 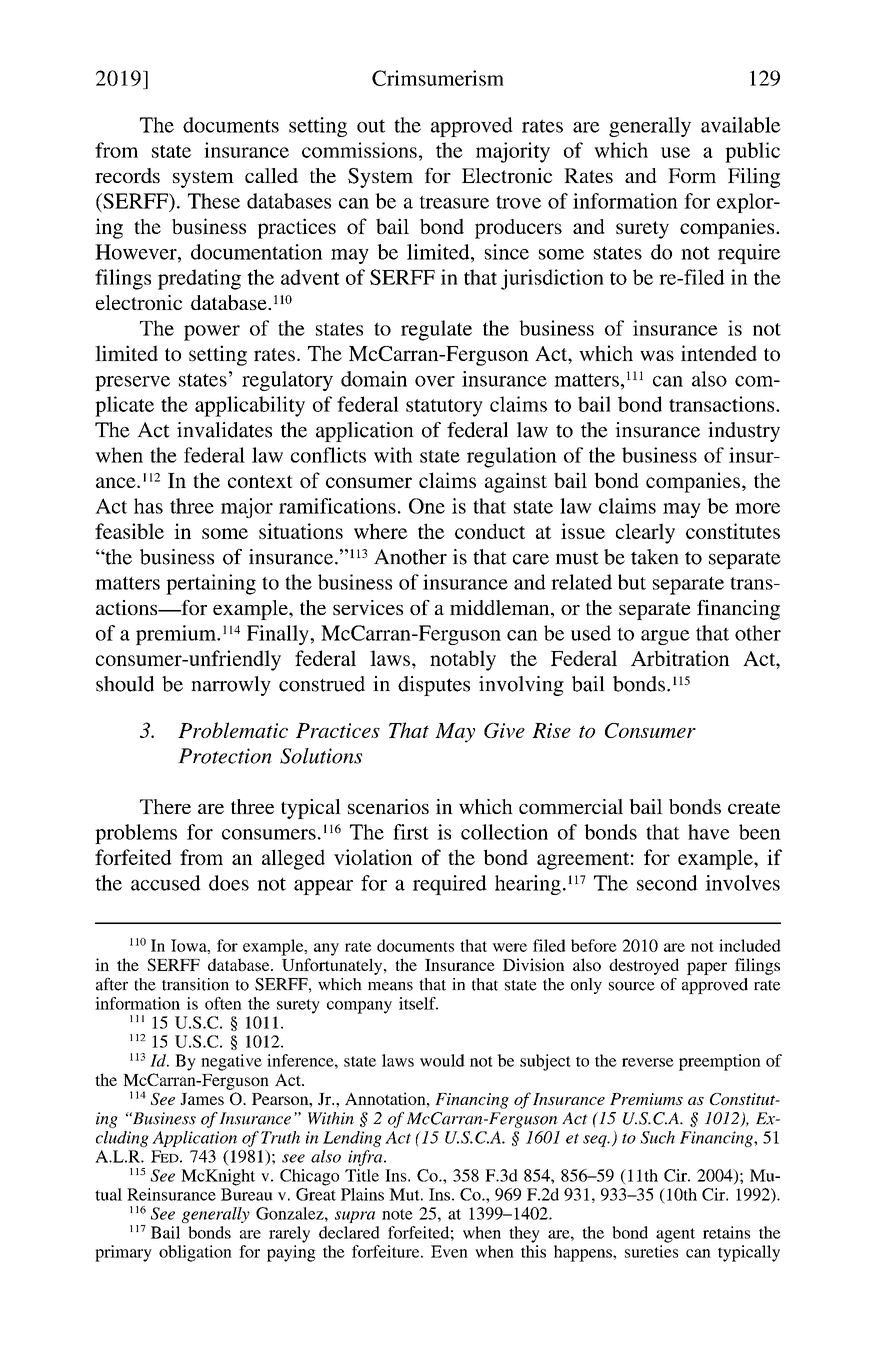 What do you see at coordinates (454, 202) in the image?
I see `treasure` at bounding box center [454, 202].
